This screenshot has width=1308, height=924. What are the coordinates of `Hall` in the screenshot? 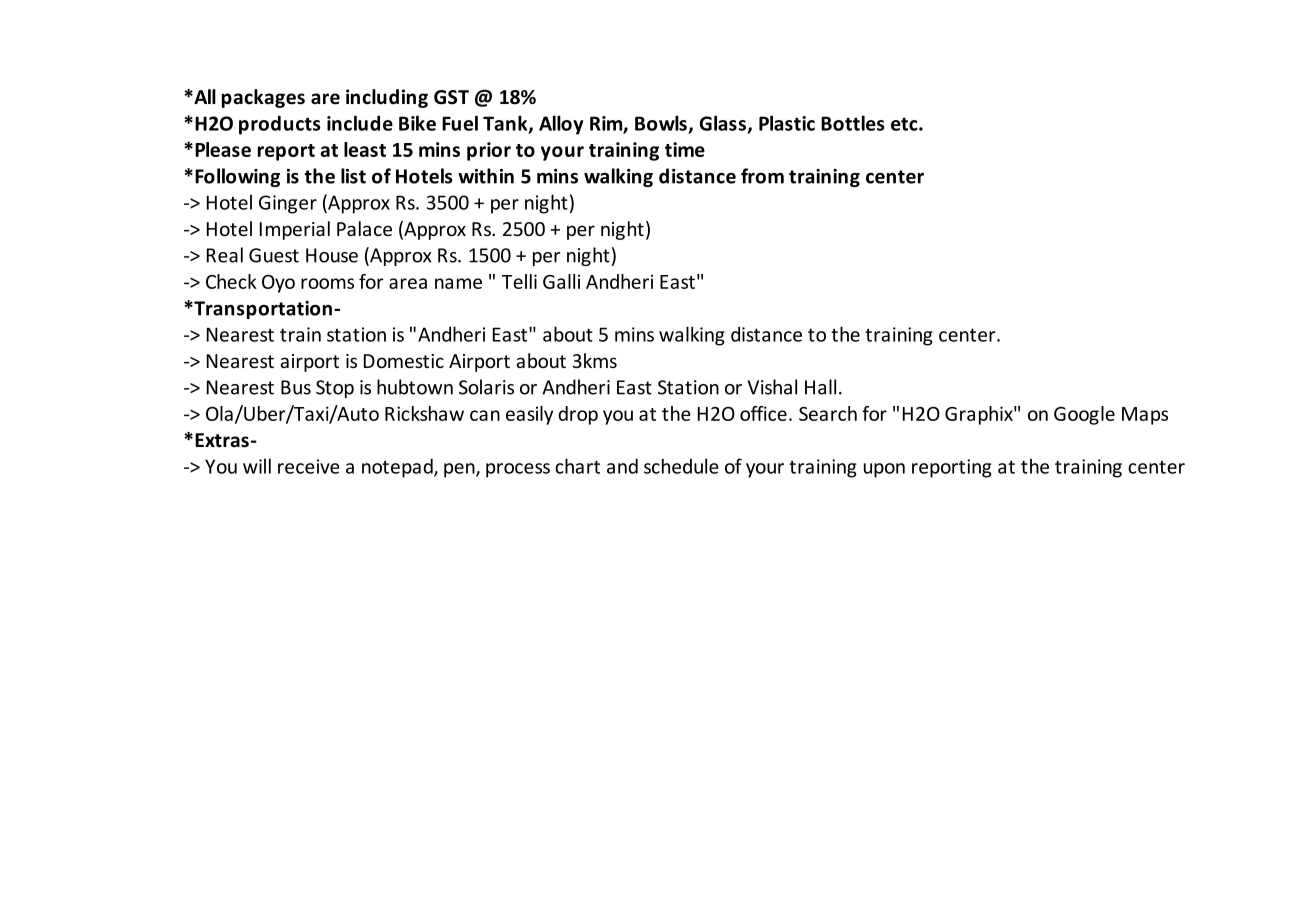 It's located at (820, 387).
